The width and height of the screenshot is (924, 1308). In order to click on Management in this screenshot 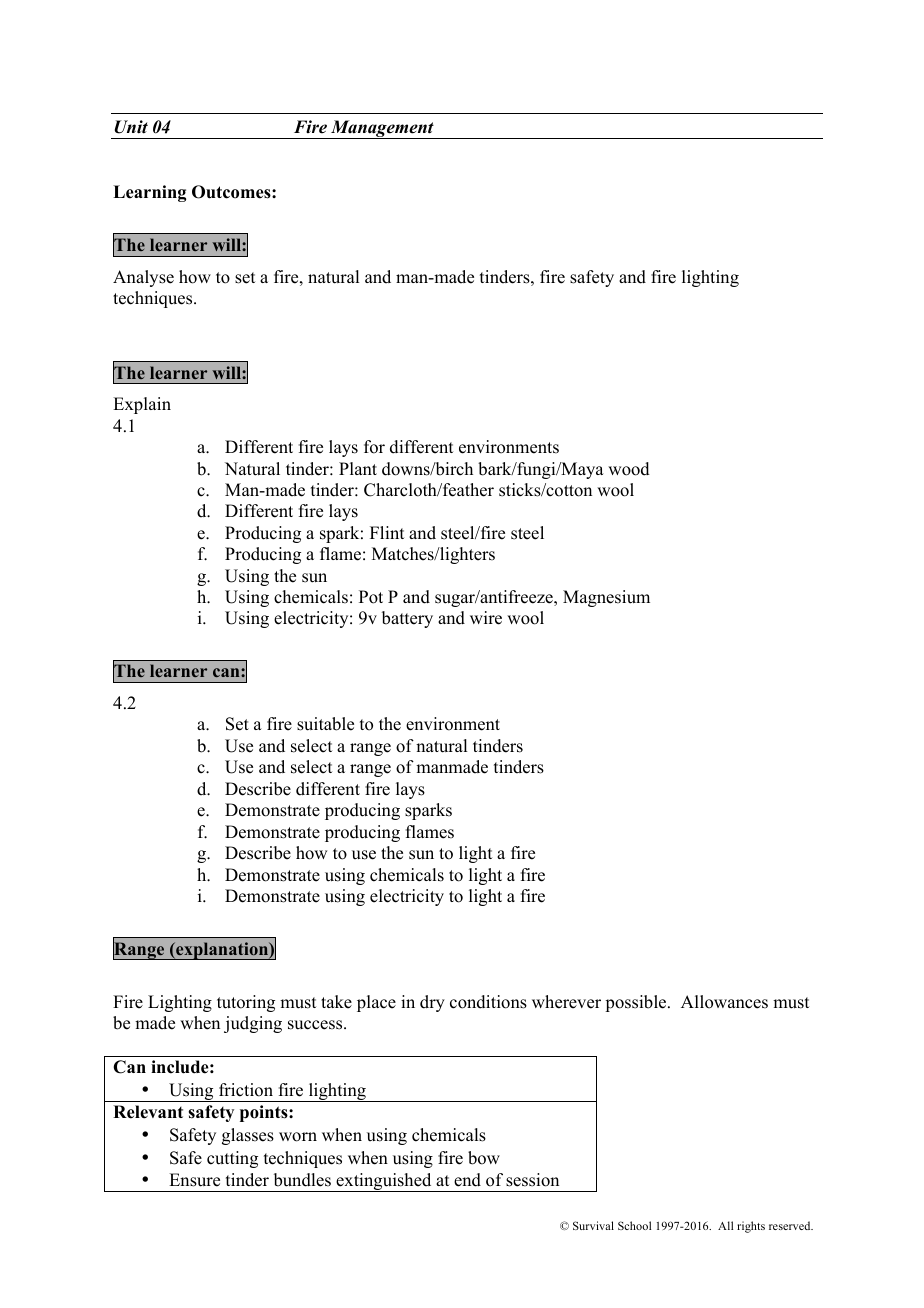, I will do `click(382, 129)`.
